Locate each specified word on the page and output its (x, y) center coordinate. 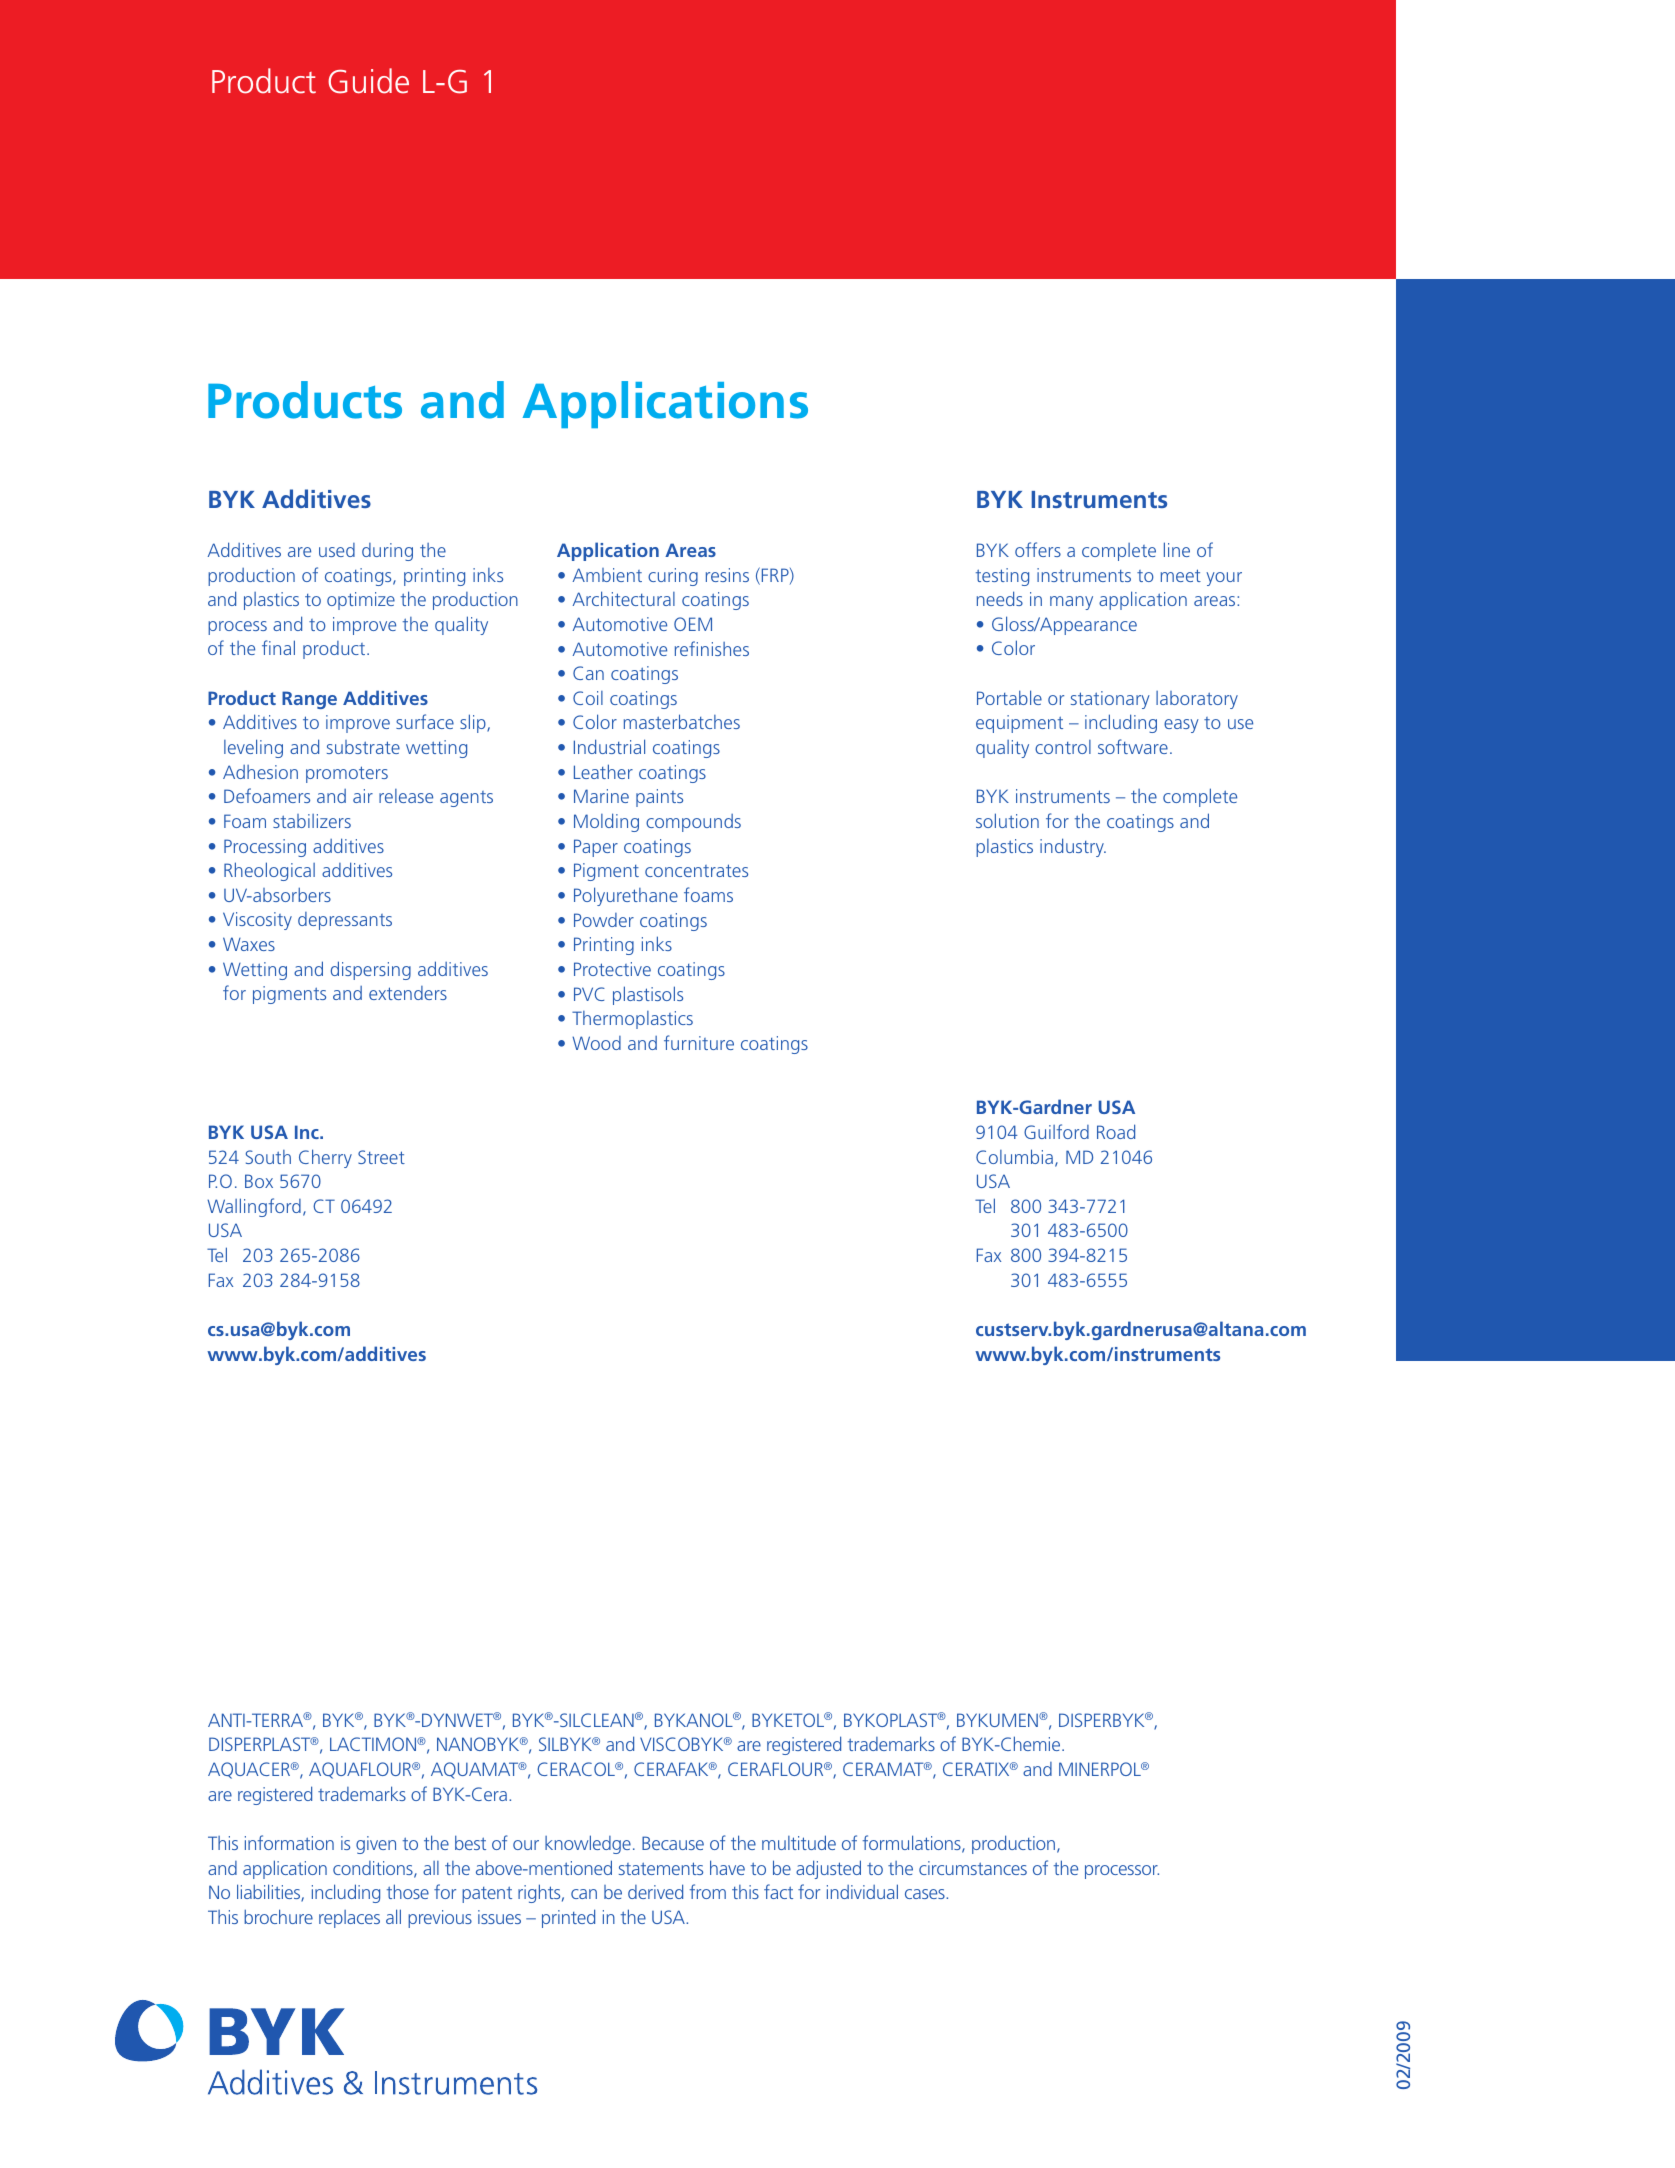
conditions (374, 1869)
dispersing (371, 970)
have (727, 1867)
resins (727, 575)
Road (1116, 1131)
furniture (699, 1042)
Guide (368, 81)
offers (1038, 549)
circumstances (973, 1868)
